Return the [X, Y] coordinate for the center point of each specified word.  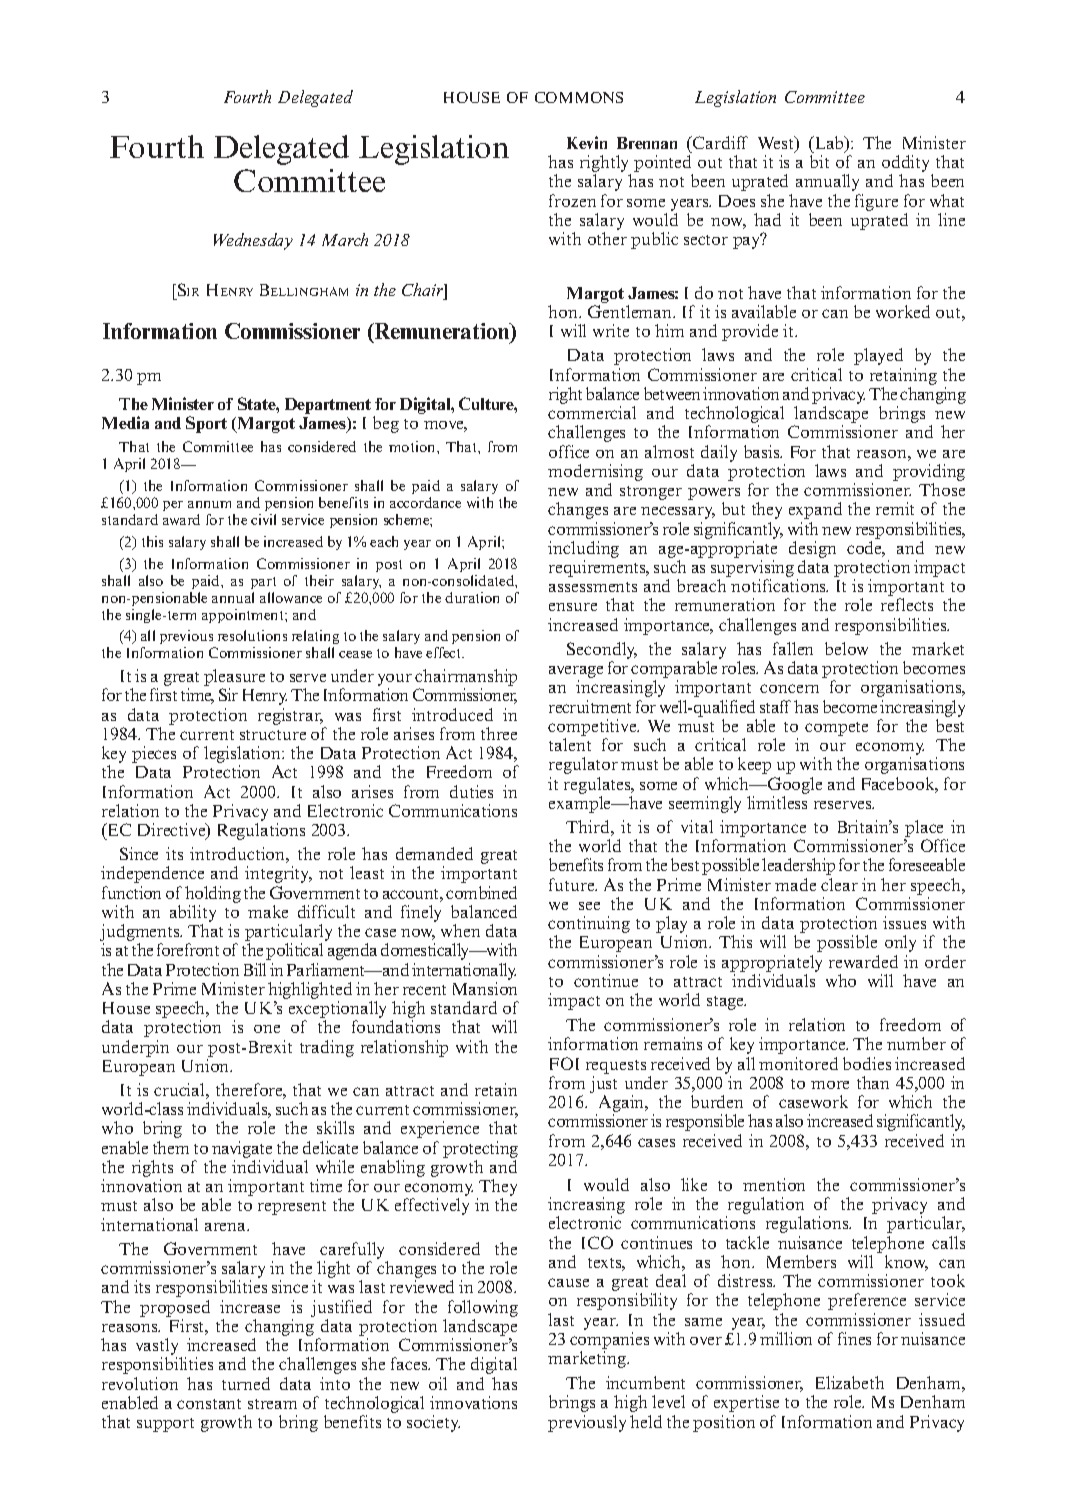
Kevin [587, 142]
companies [609, 1342]
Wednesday [253, 241]
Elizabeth [850, 1382]
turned [246, 1383]
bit [819, 161]
